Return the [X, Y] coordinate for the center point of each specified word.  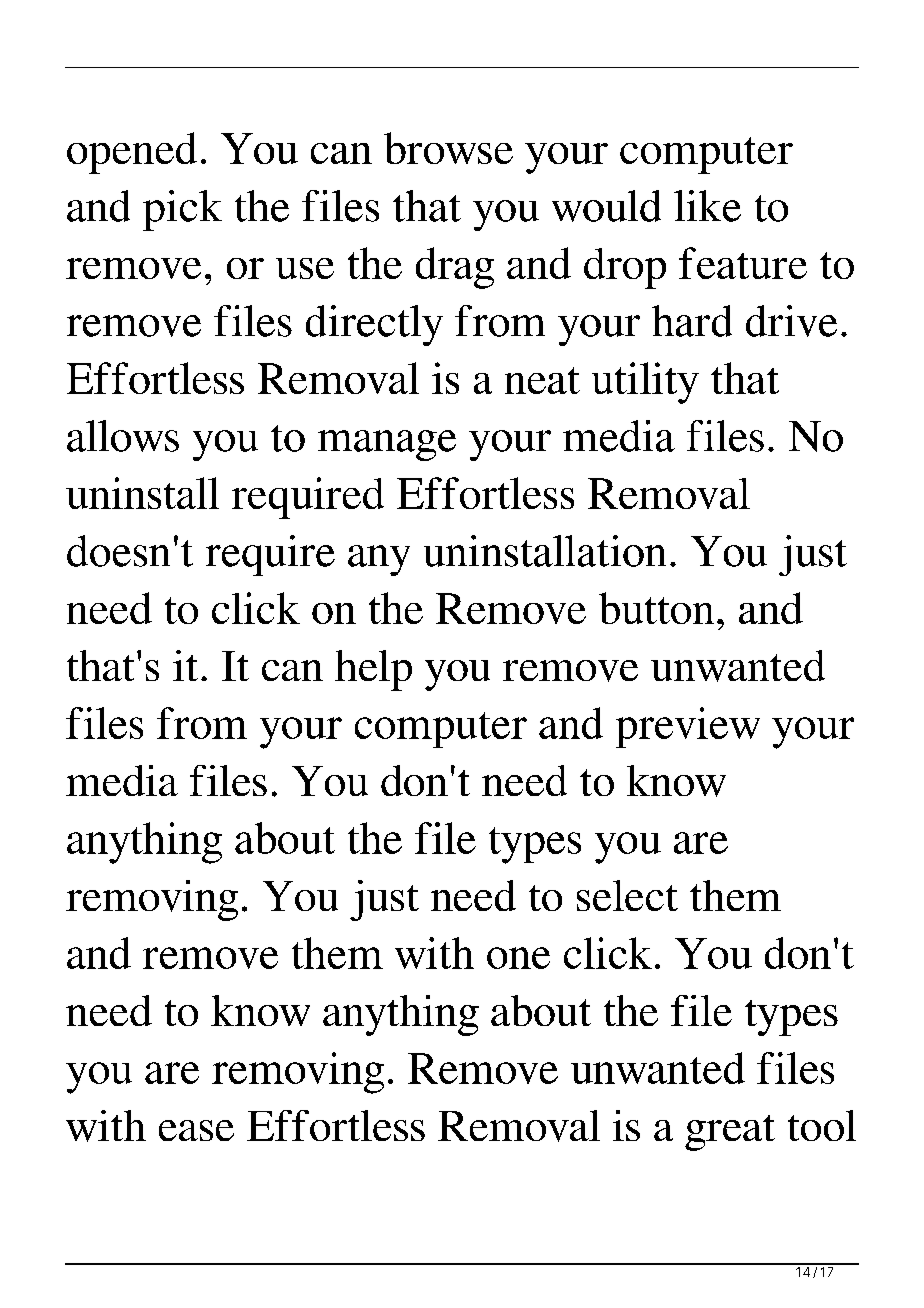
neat [542, 380]
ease [196, 1130]
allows [123, 436]
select [627, 895]
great [730, 1133]
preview [688, 727]
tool [822, 1125]
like [707, 206]
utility [645, 383]
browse [448, 148]
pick [182, 210]
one [518, 958]
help [373, 670]
